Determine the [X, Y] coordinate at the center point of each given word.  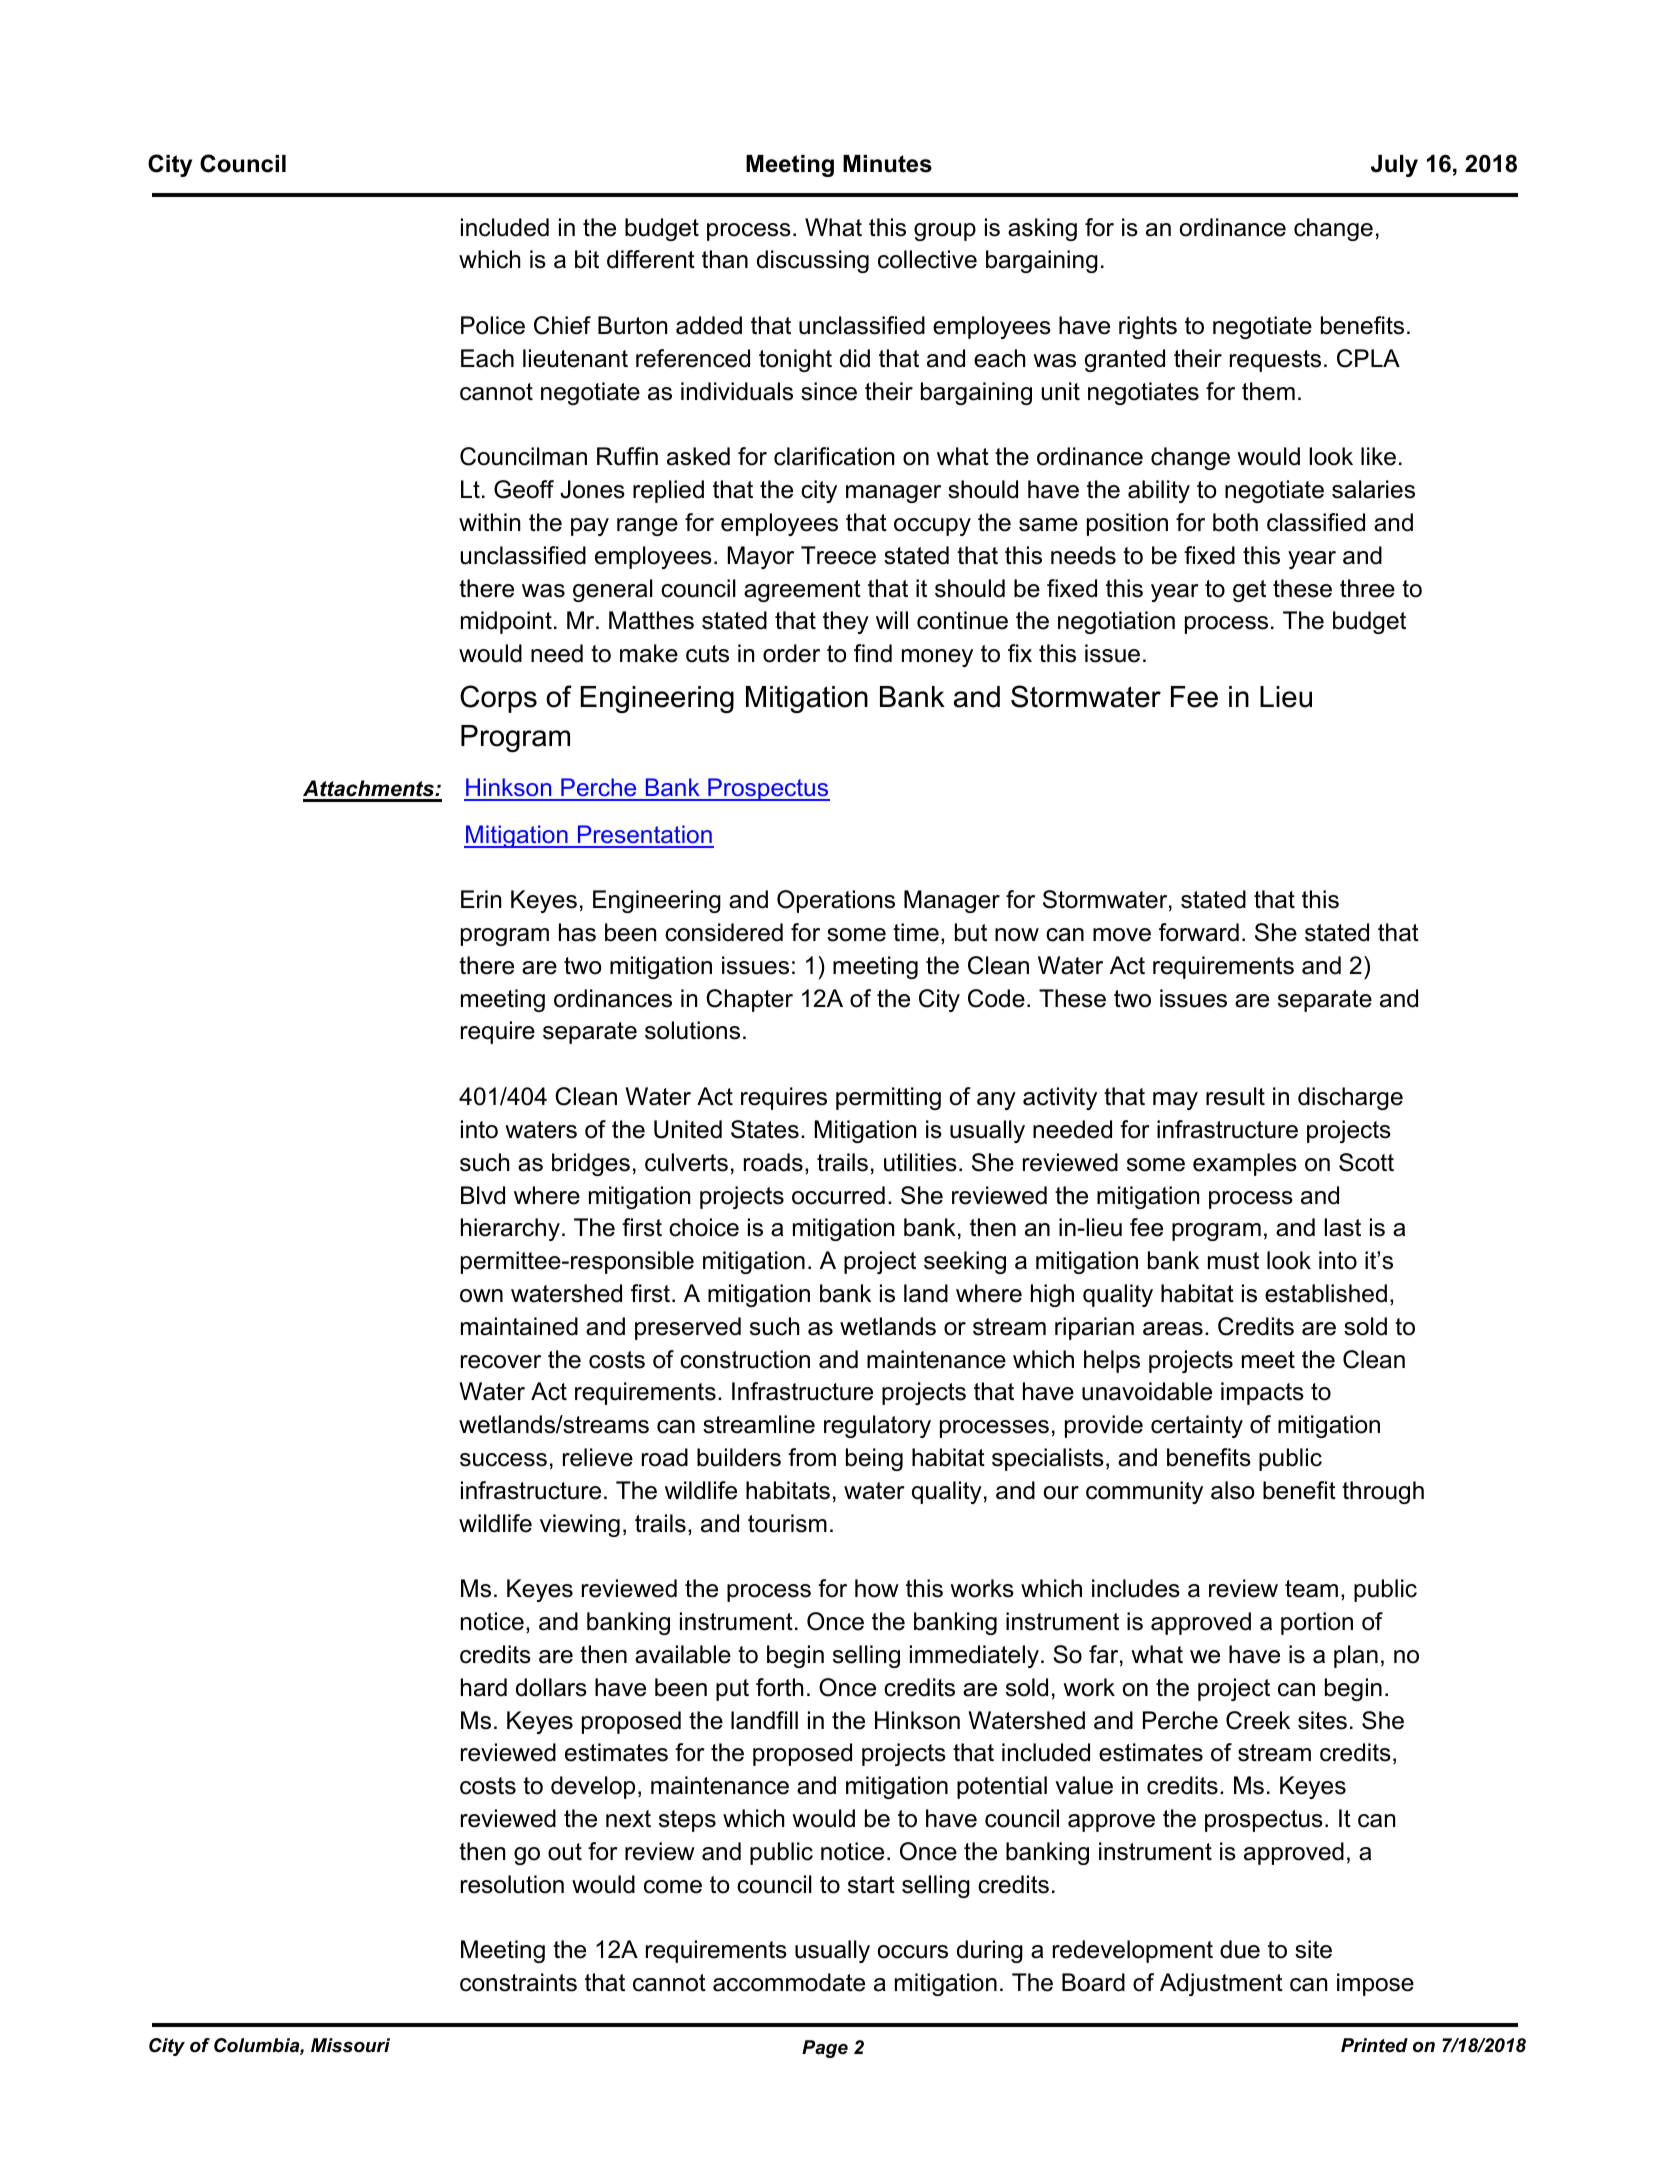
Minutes [887, 164]
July [1394, 166]
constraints [518, 1982]
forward [1199, 932]
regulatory [877, 1426]
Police [493, 325]
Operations [836, 901]
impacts [1262, 1393]
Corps [498, 699]
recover [501, 1362]
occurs [913, 1952]
